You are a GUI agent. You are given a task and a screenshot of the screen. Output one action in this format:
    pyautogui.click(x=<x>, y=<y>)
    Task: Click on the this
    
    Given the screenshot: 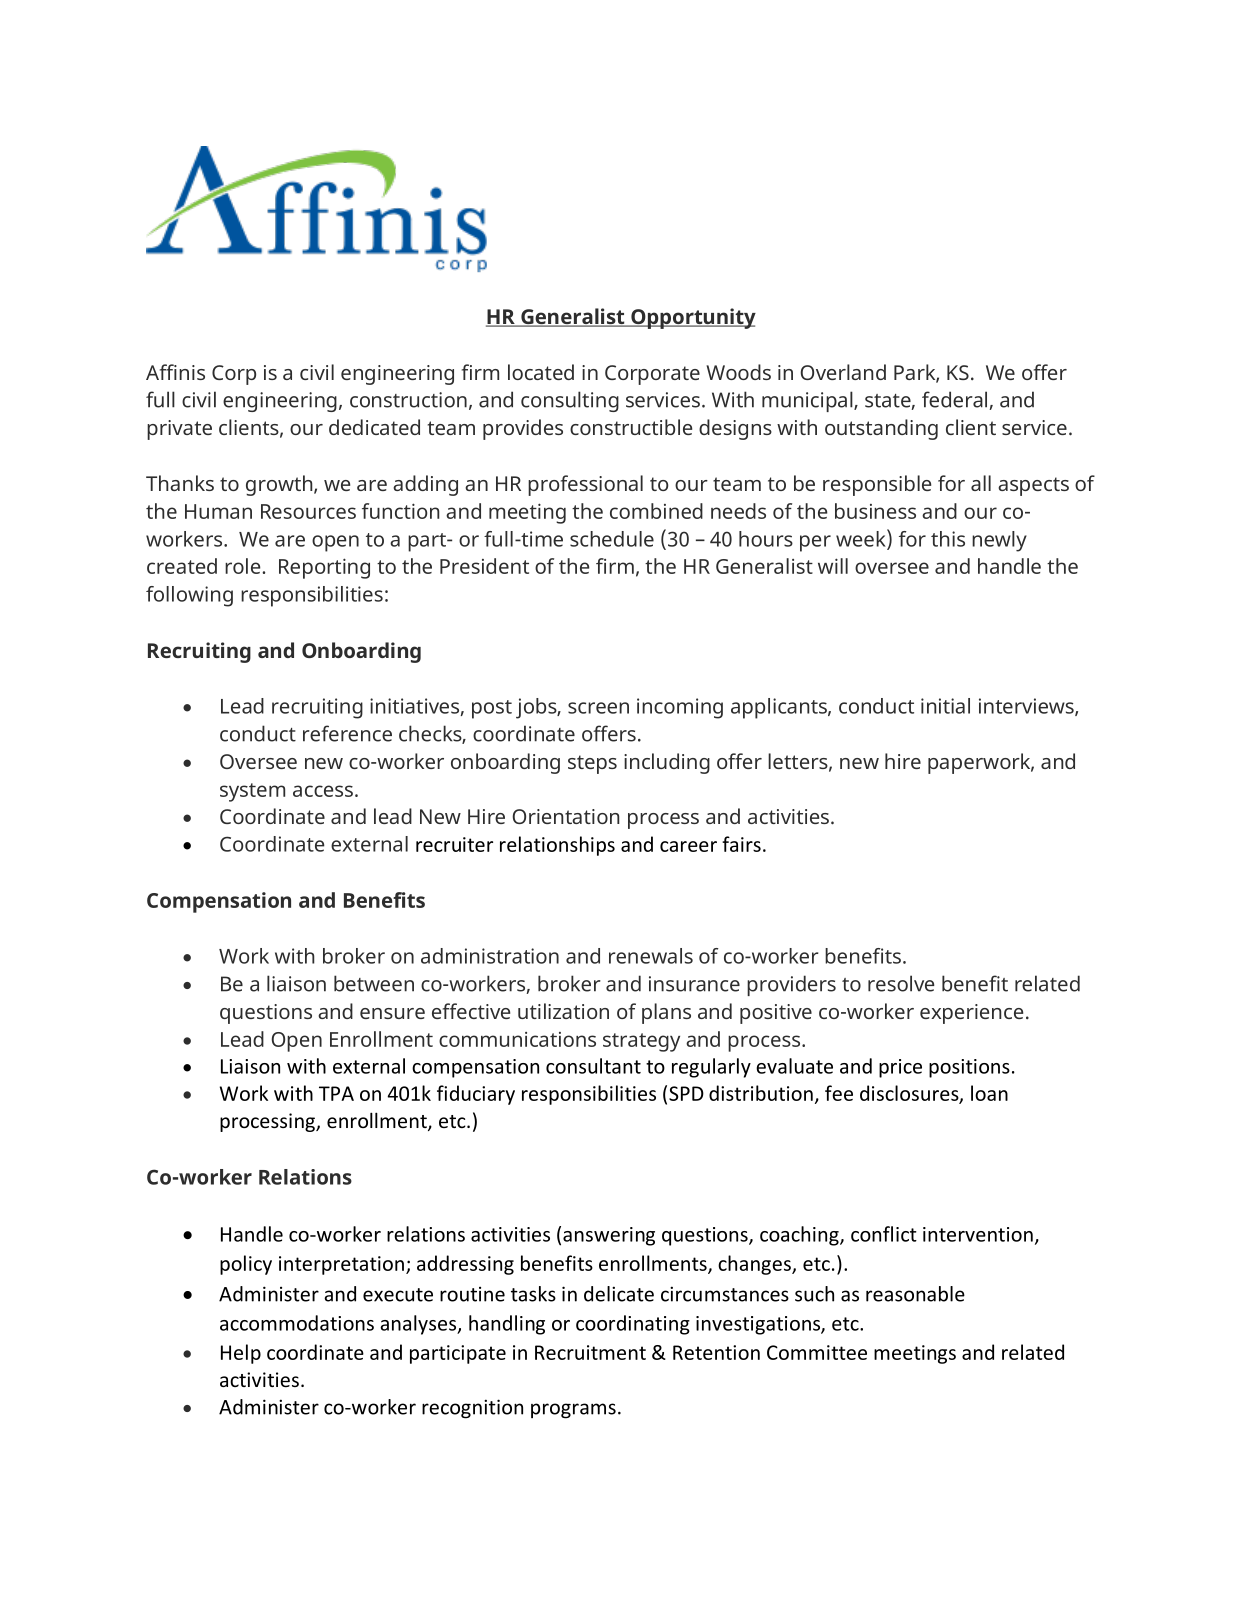 What is the action you would take?
    pyautogui.click(x=948, y=539)
